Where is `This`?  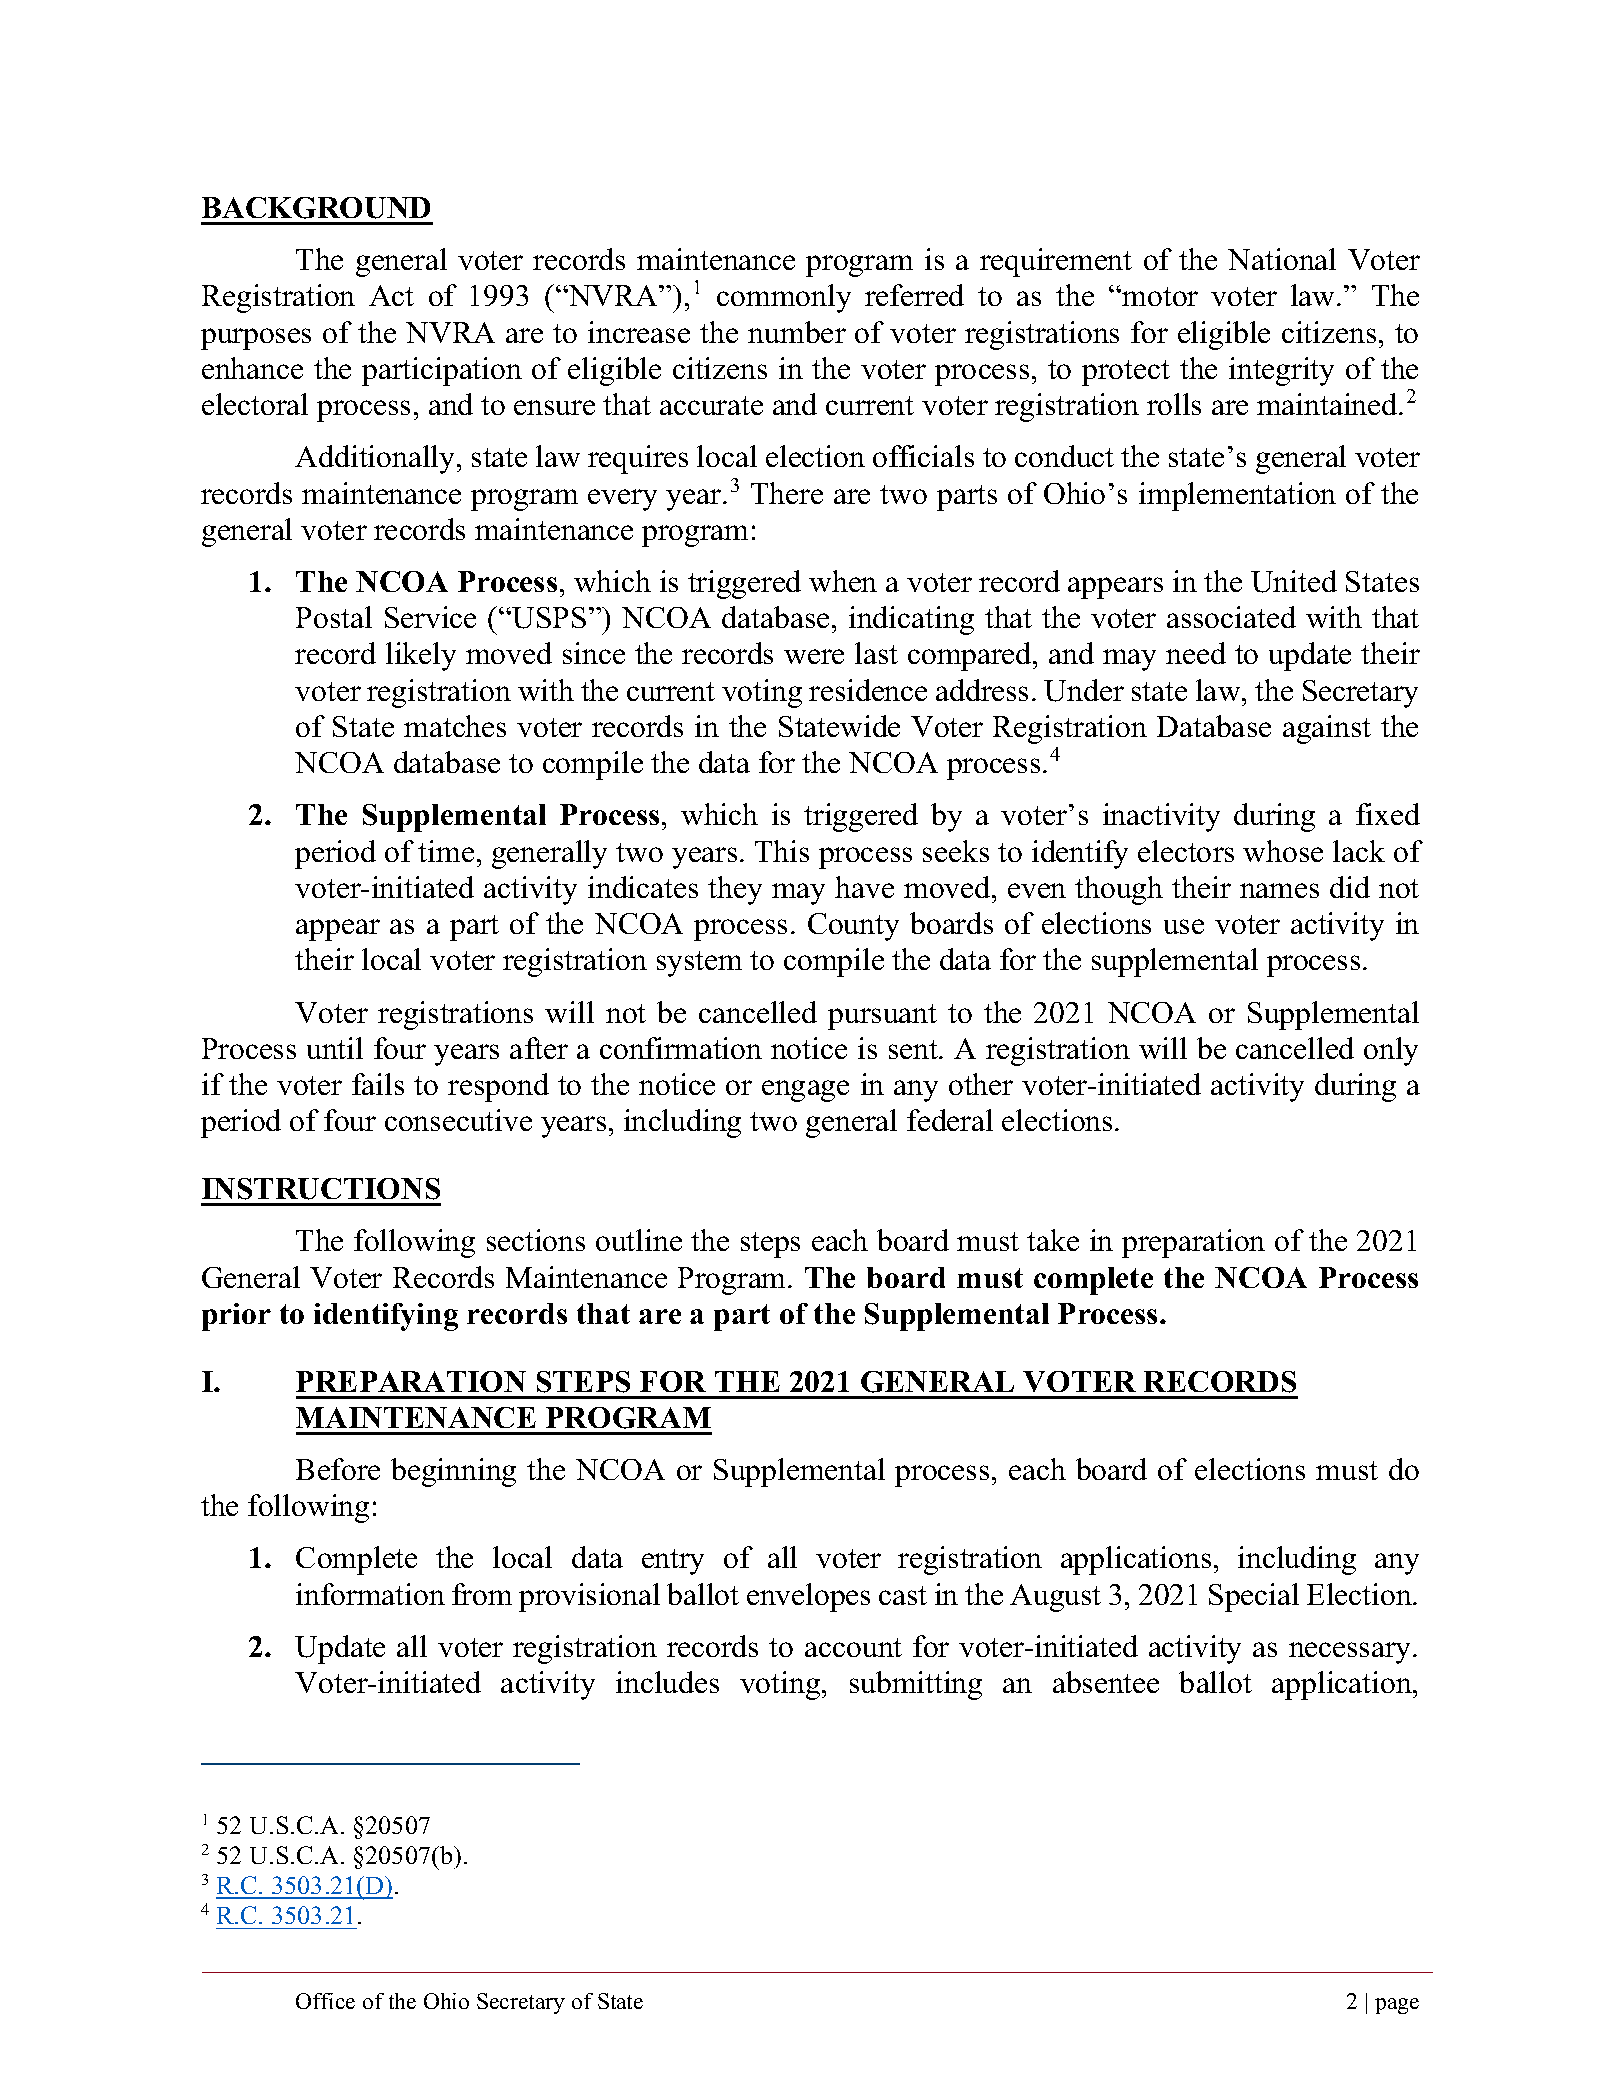
This is located at coordinates (782, 851).
